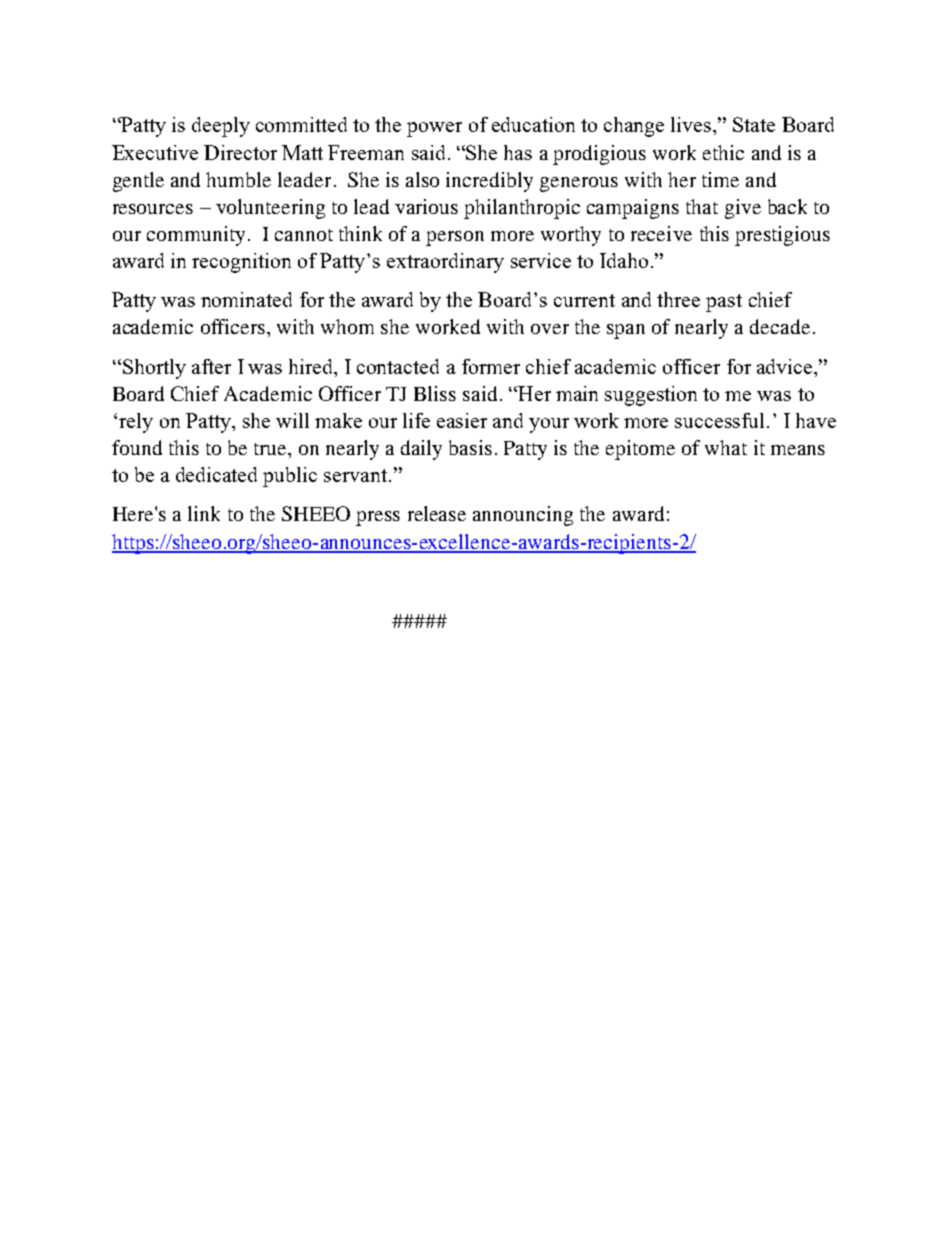  What do you see at coordinates (221, 127) in the image?
I see `deeply` at bounding box center [221, 127].
